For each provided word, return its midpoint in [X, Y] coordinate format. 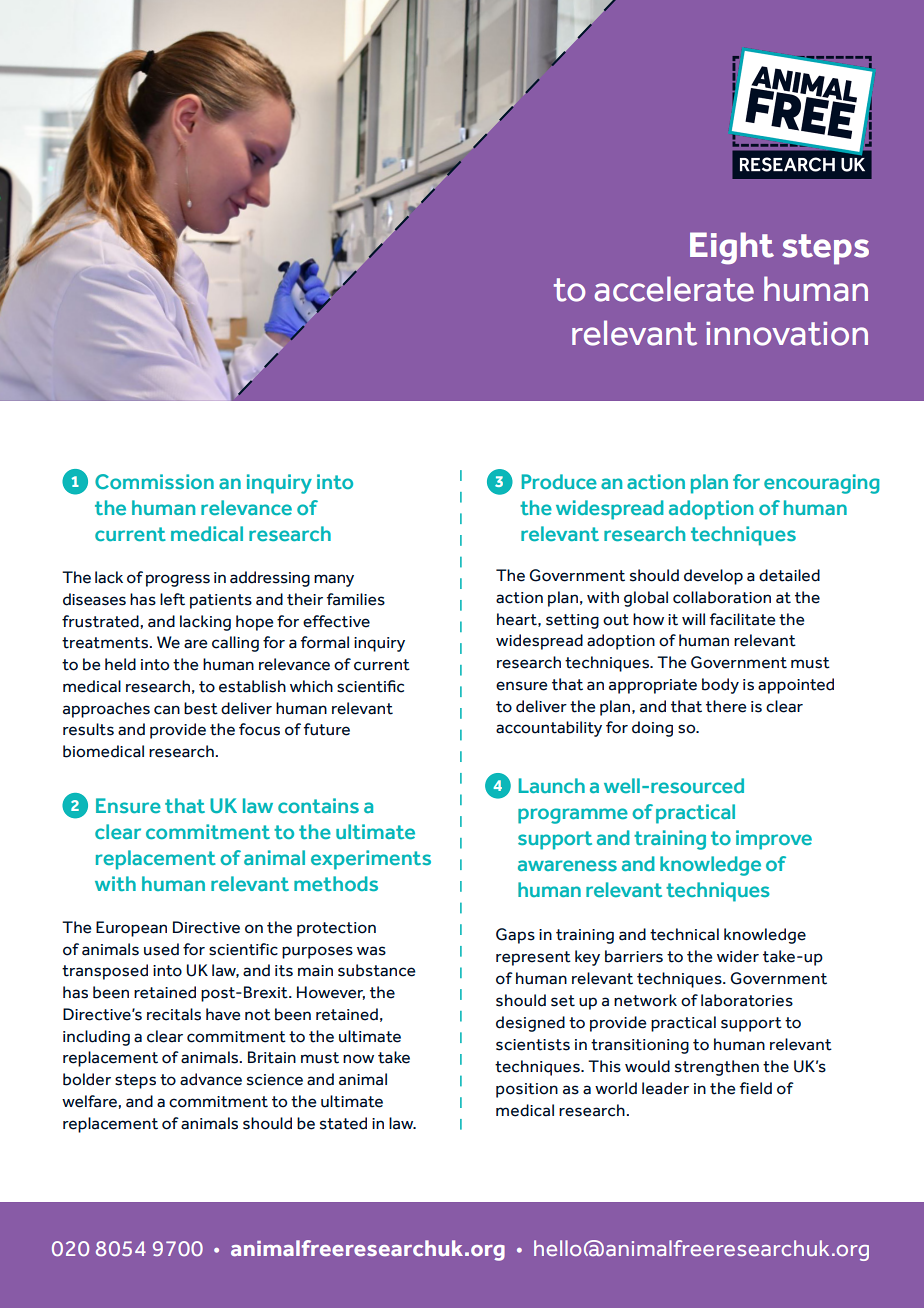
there [726, 706]
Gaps [515, 936]
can [167, 710]
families [356, 599]
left [172, 599]
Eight [732, 248]
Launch [552, 785]
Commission [154, 481]
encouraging [821, 484]
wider [738, 956]
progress [178, 580]
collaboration [722, 597]
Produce [559, 481]
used [161, 949]
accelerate [674, 289]
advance [211, 1079]
